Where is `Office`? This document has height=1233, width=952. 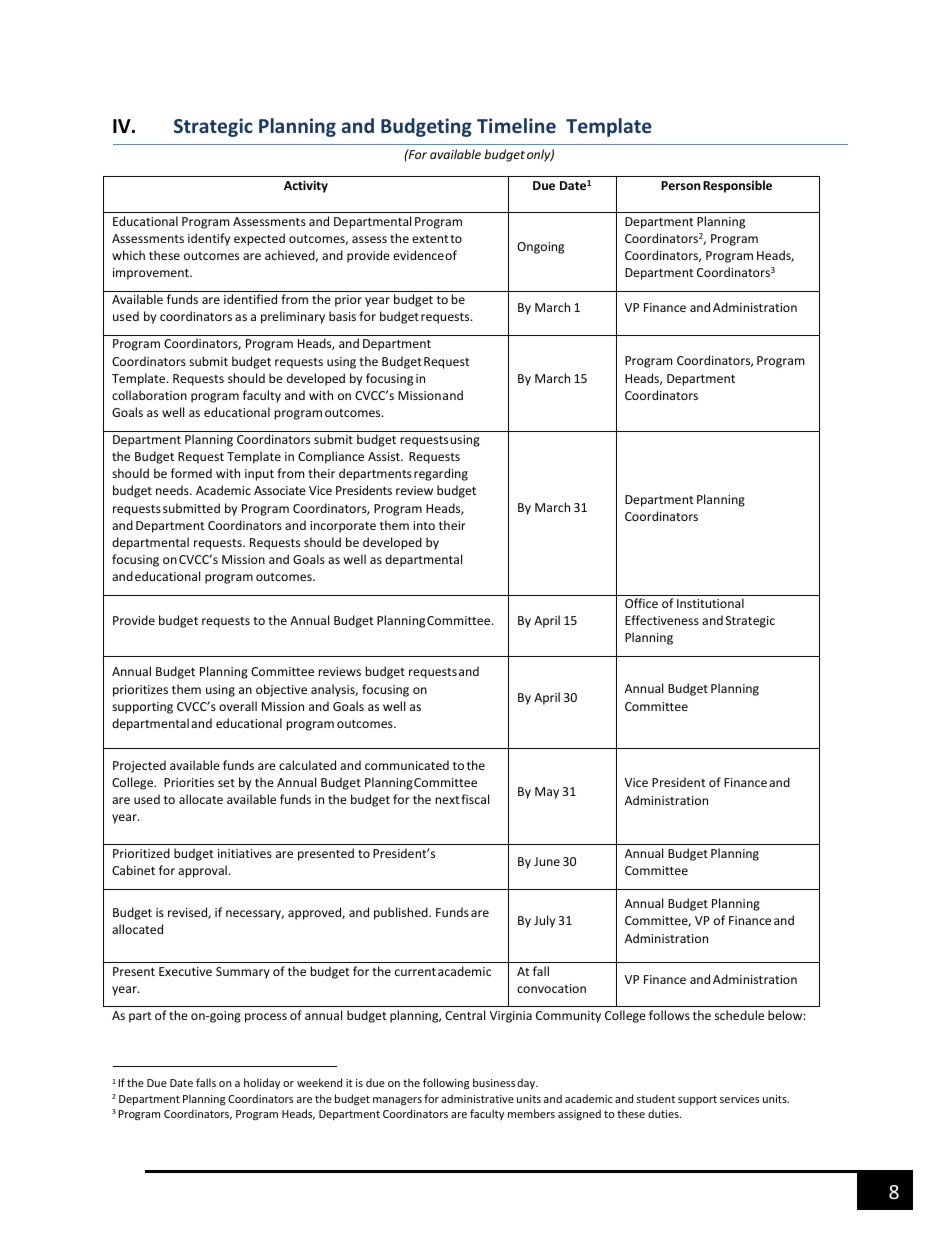 Office is located at coordinates (641, 603).
